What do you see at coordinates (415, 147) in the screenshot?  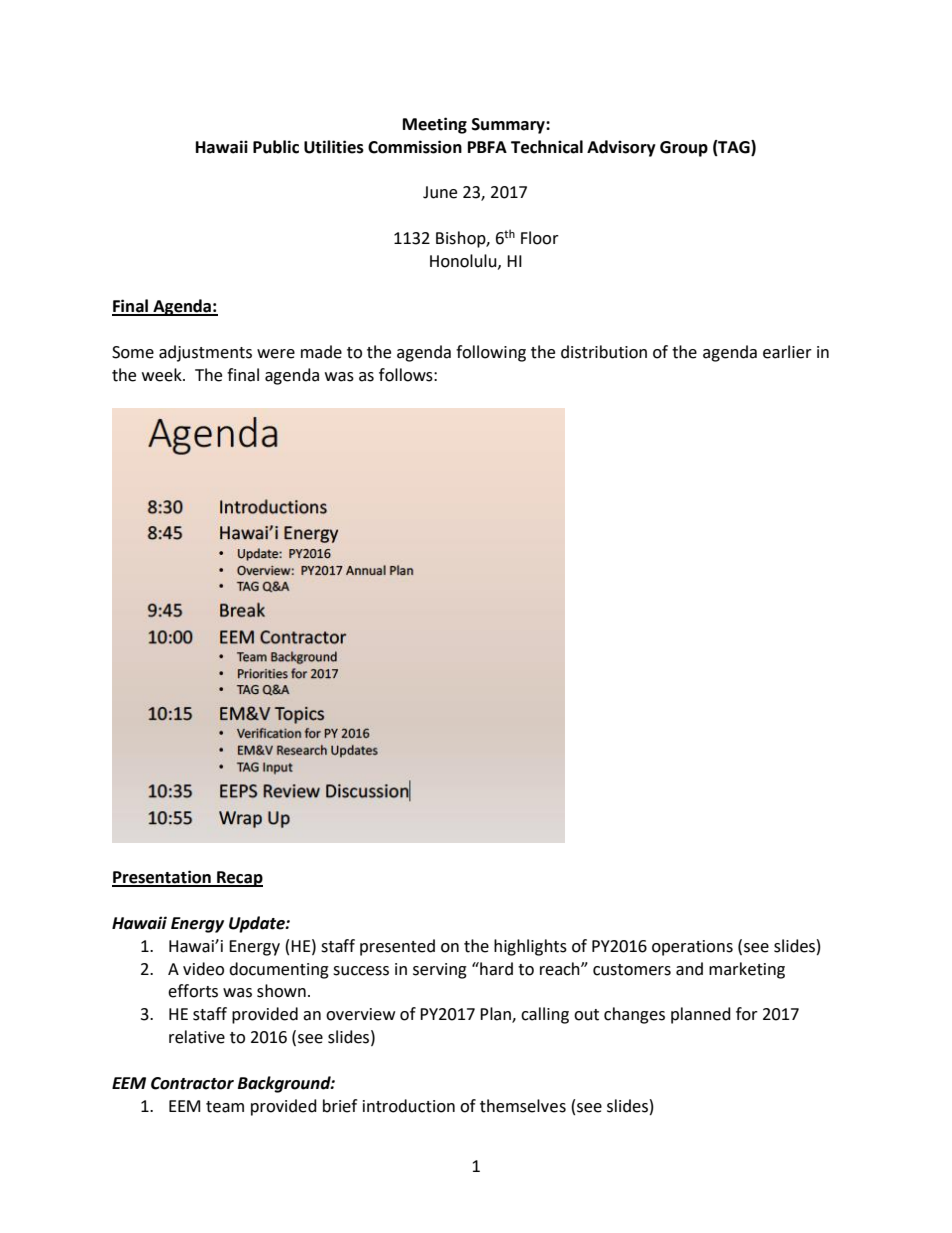 I see `Commission` at bounding box center [415, 147].
